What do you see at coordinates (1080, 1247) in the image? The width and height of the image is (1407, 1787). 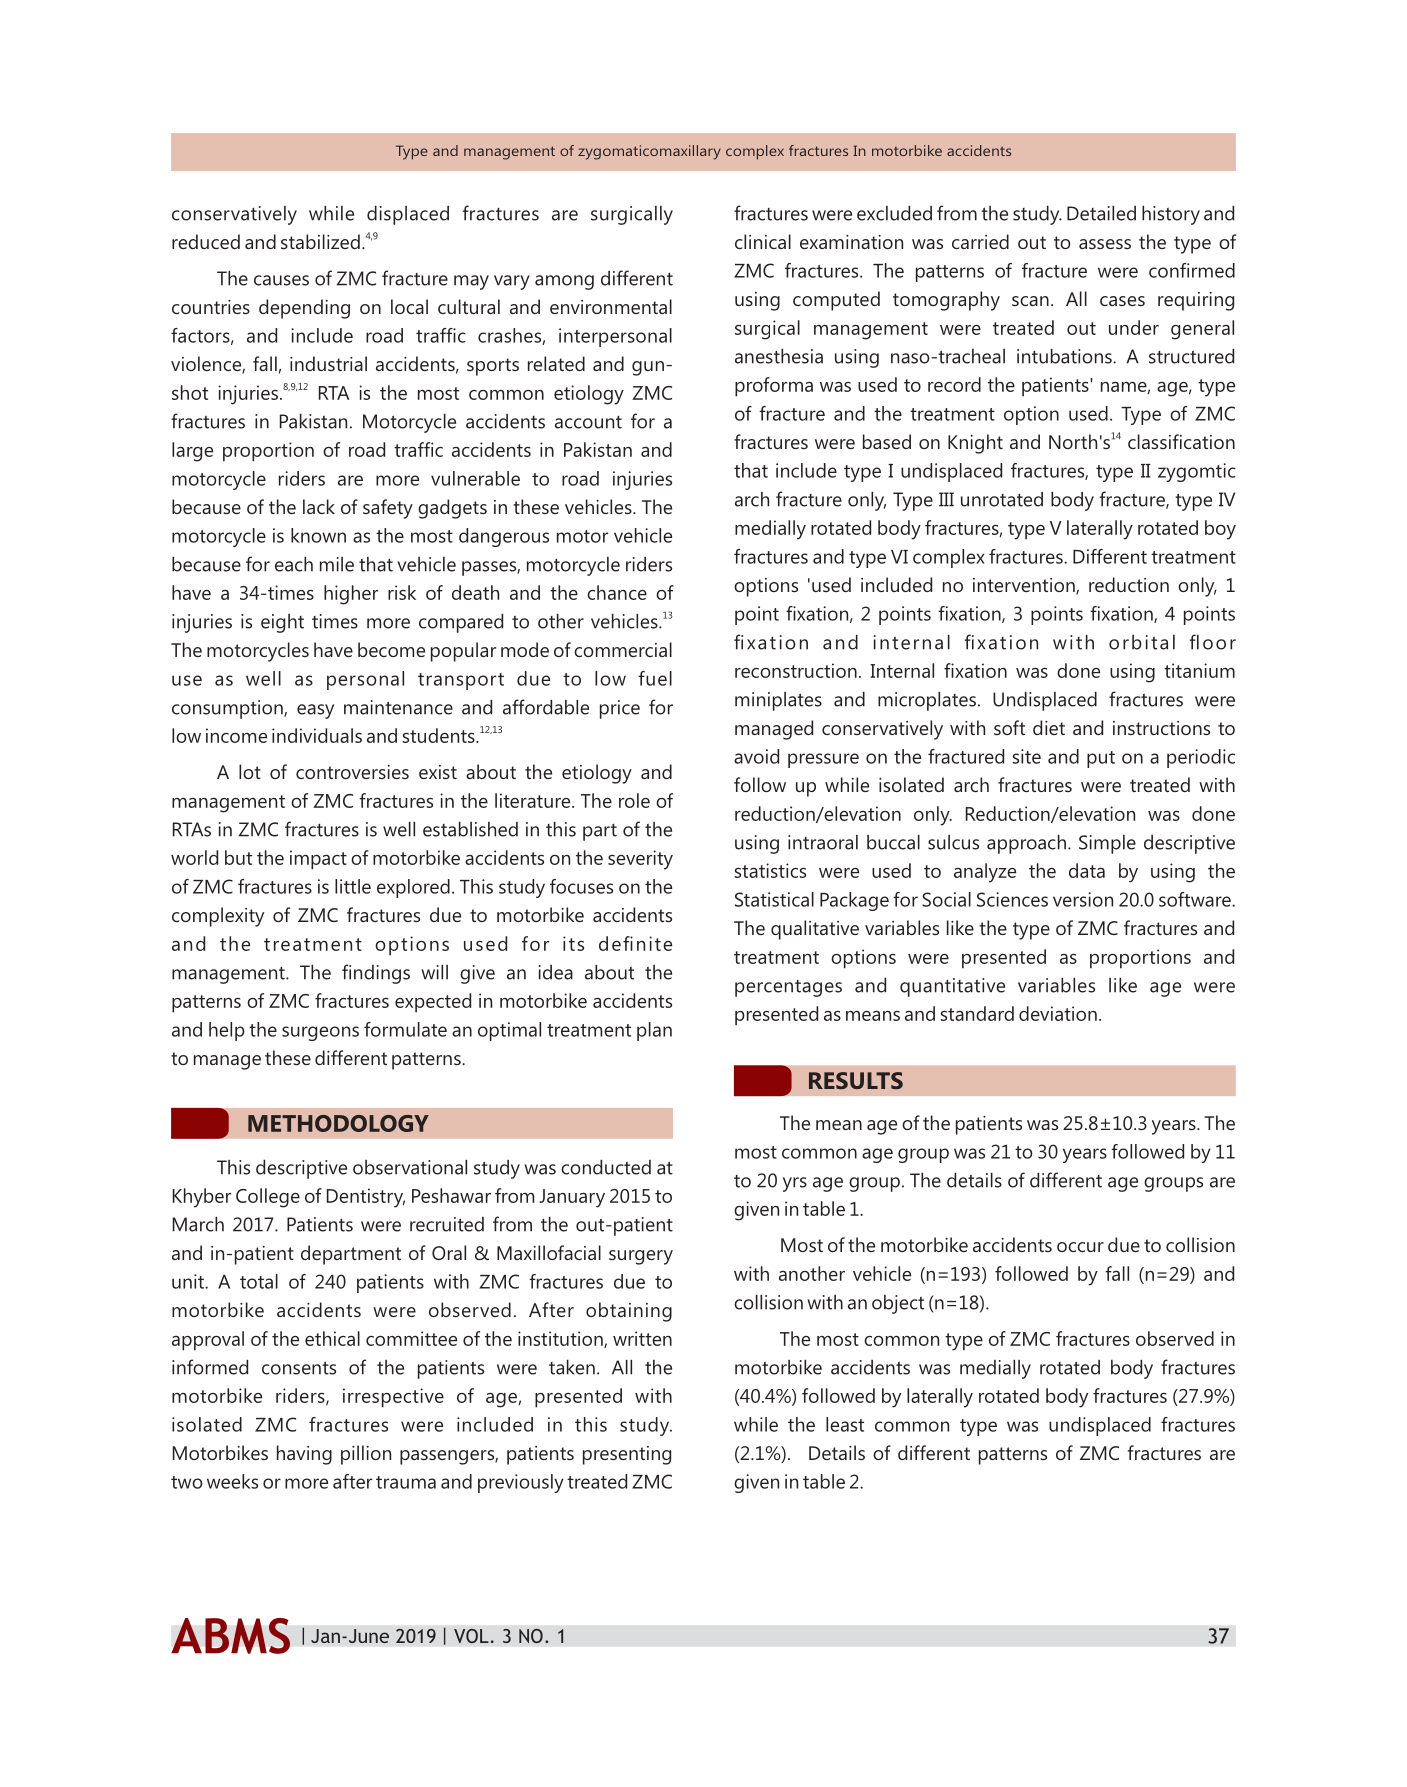 I see `occur` at bounding box center [1080, 1247].
